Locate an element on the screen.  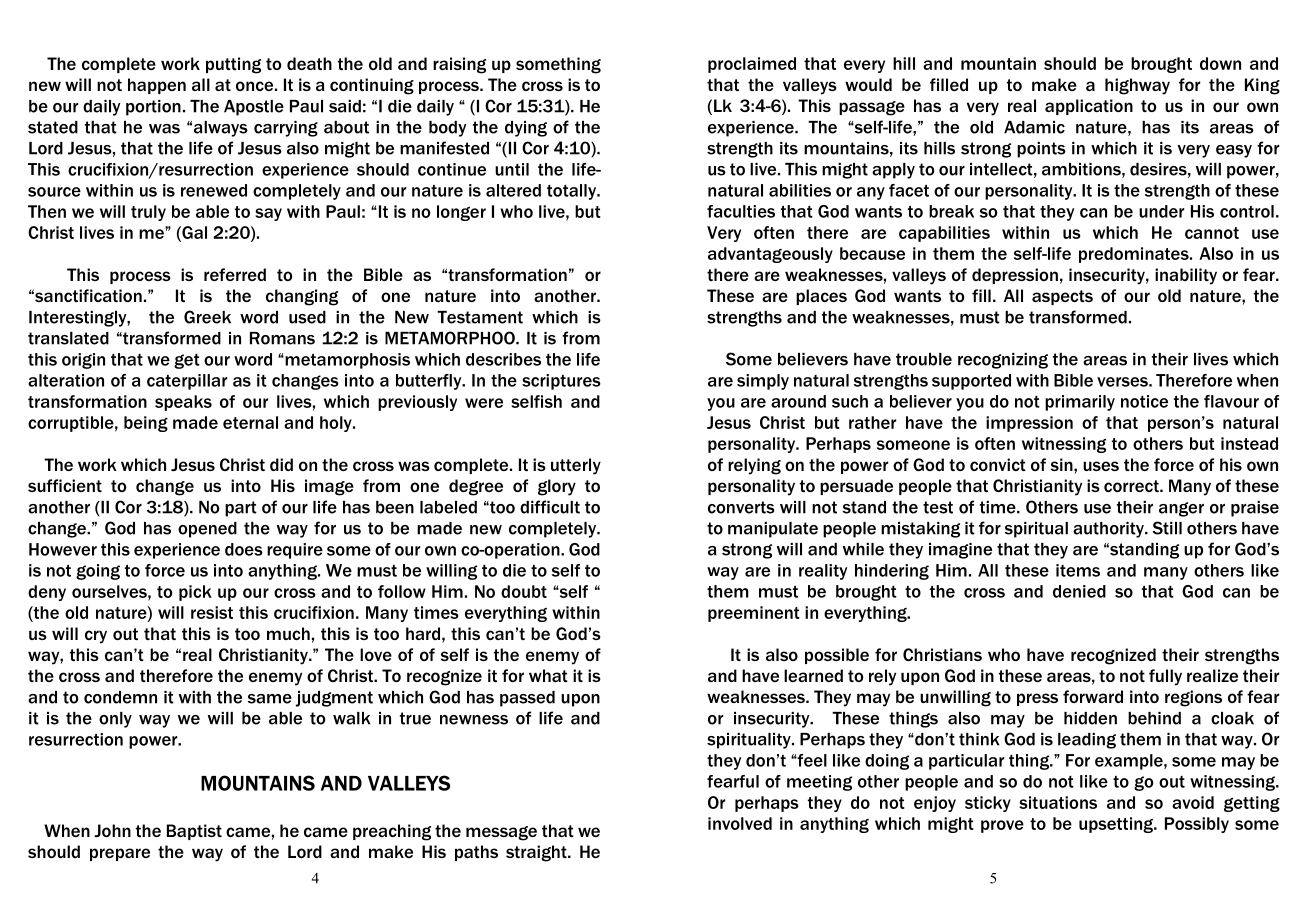
denied is located at coordinates (1079, 591).
